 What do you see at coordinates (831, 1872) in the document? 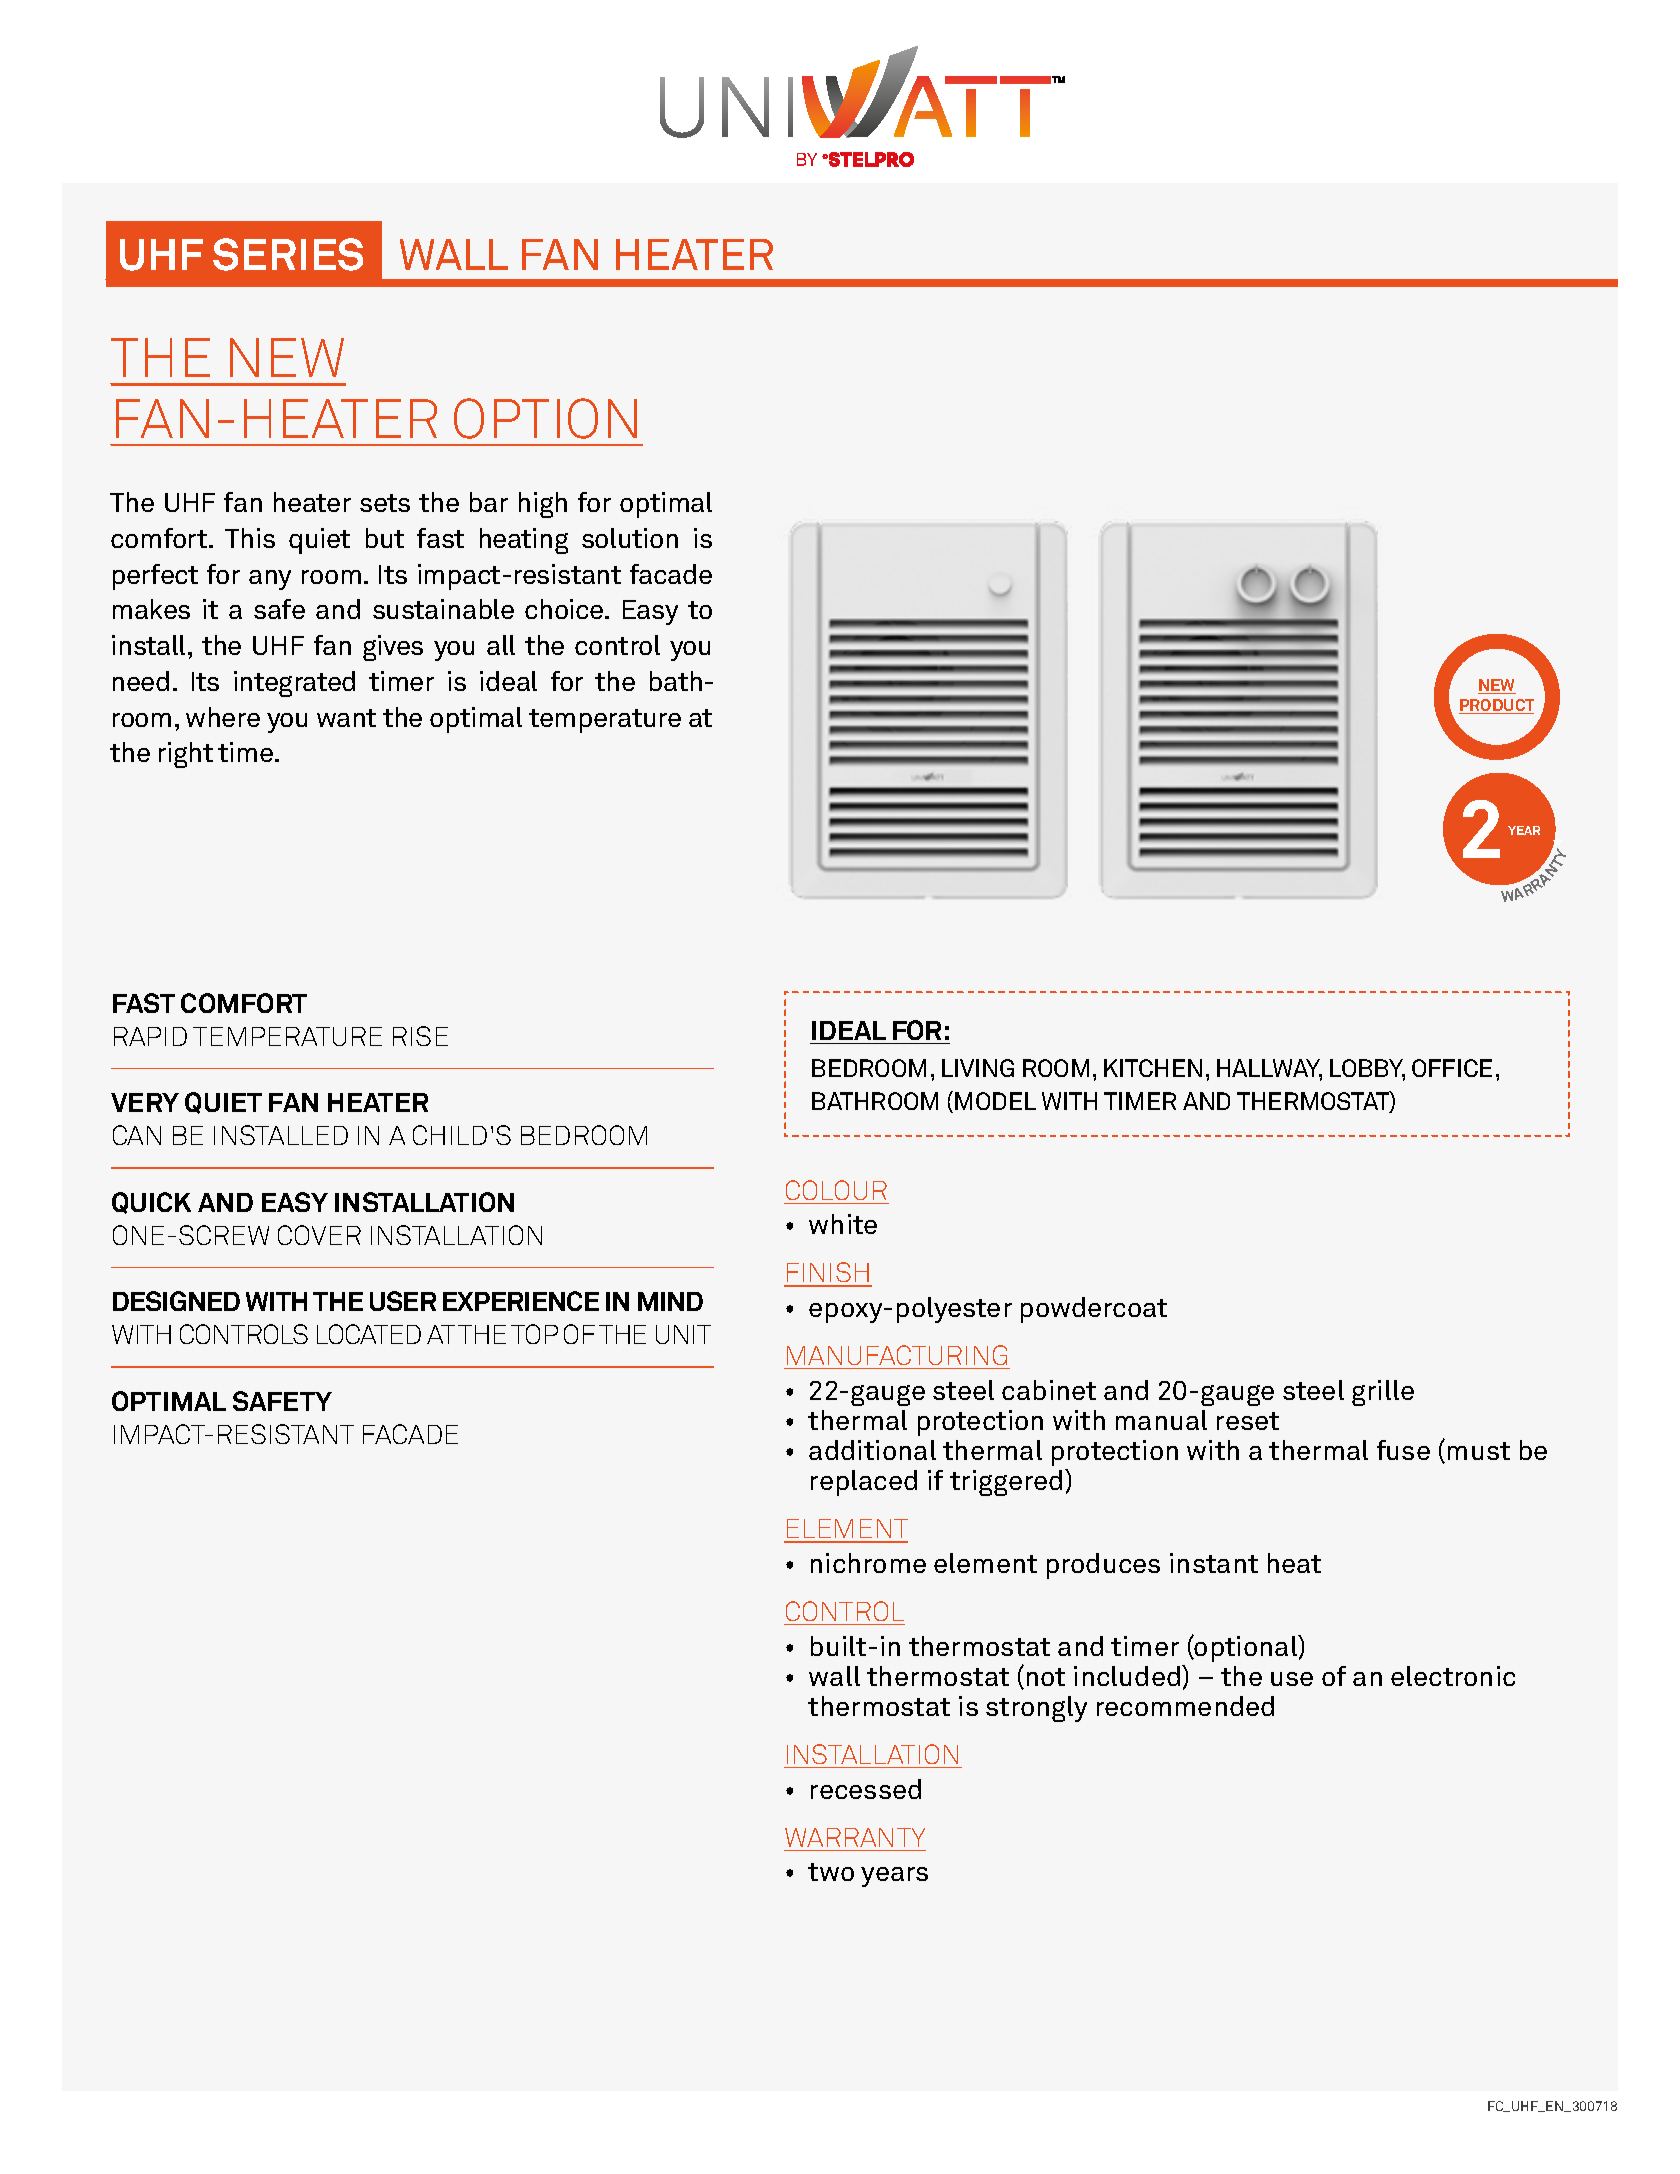
I see `two` at bounding box center [831, 1872].
